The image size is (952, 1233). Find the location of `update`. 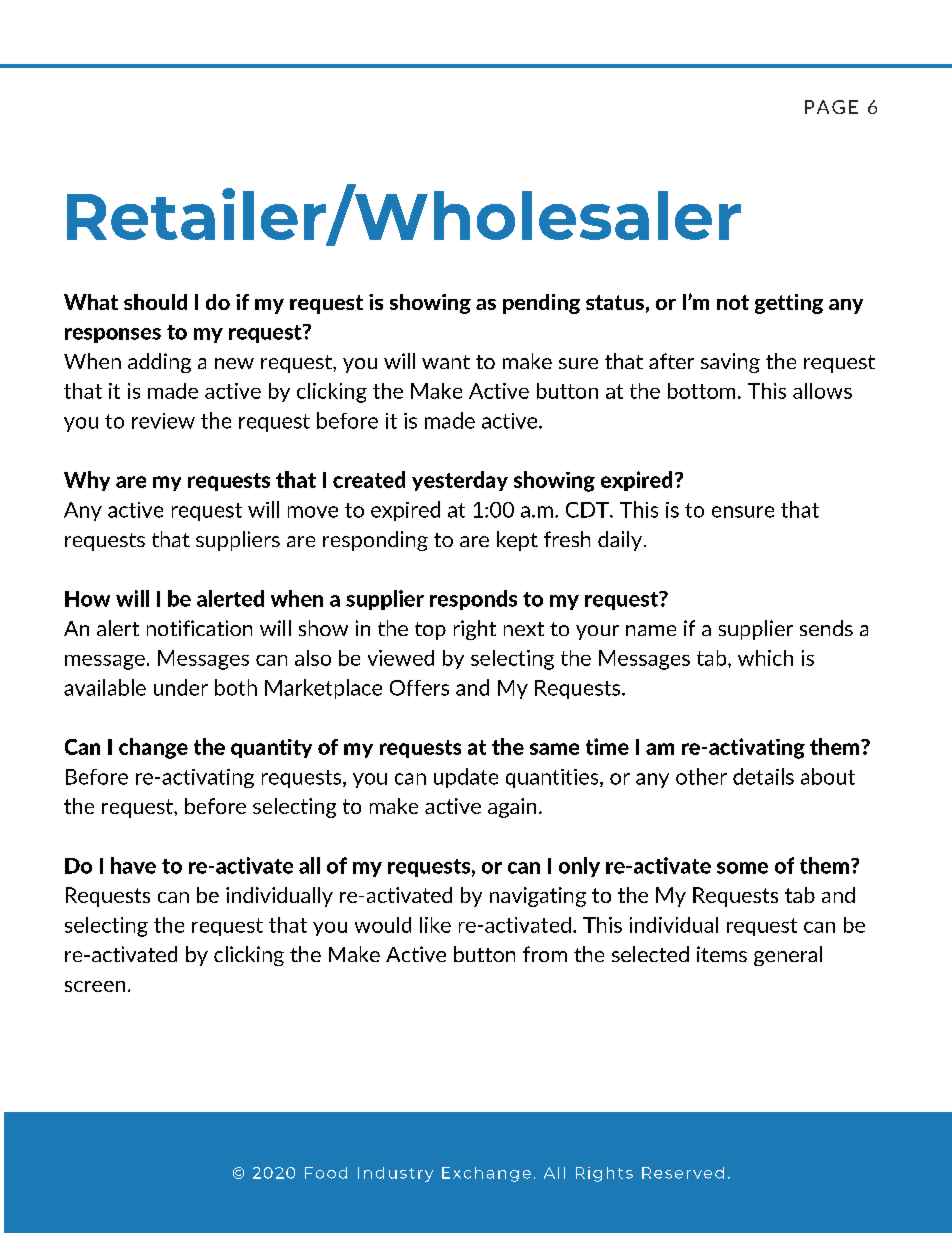

update is located at coordinates (466, 778).
